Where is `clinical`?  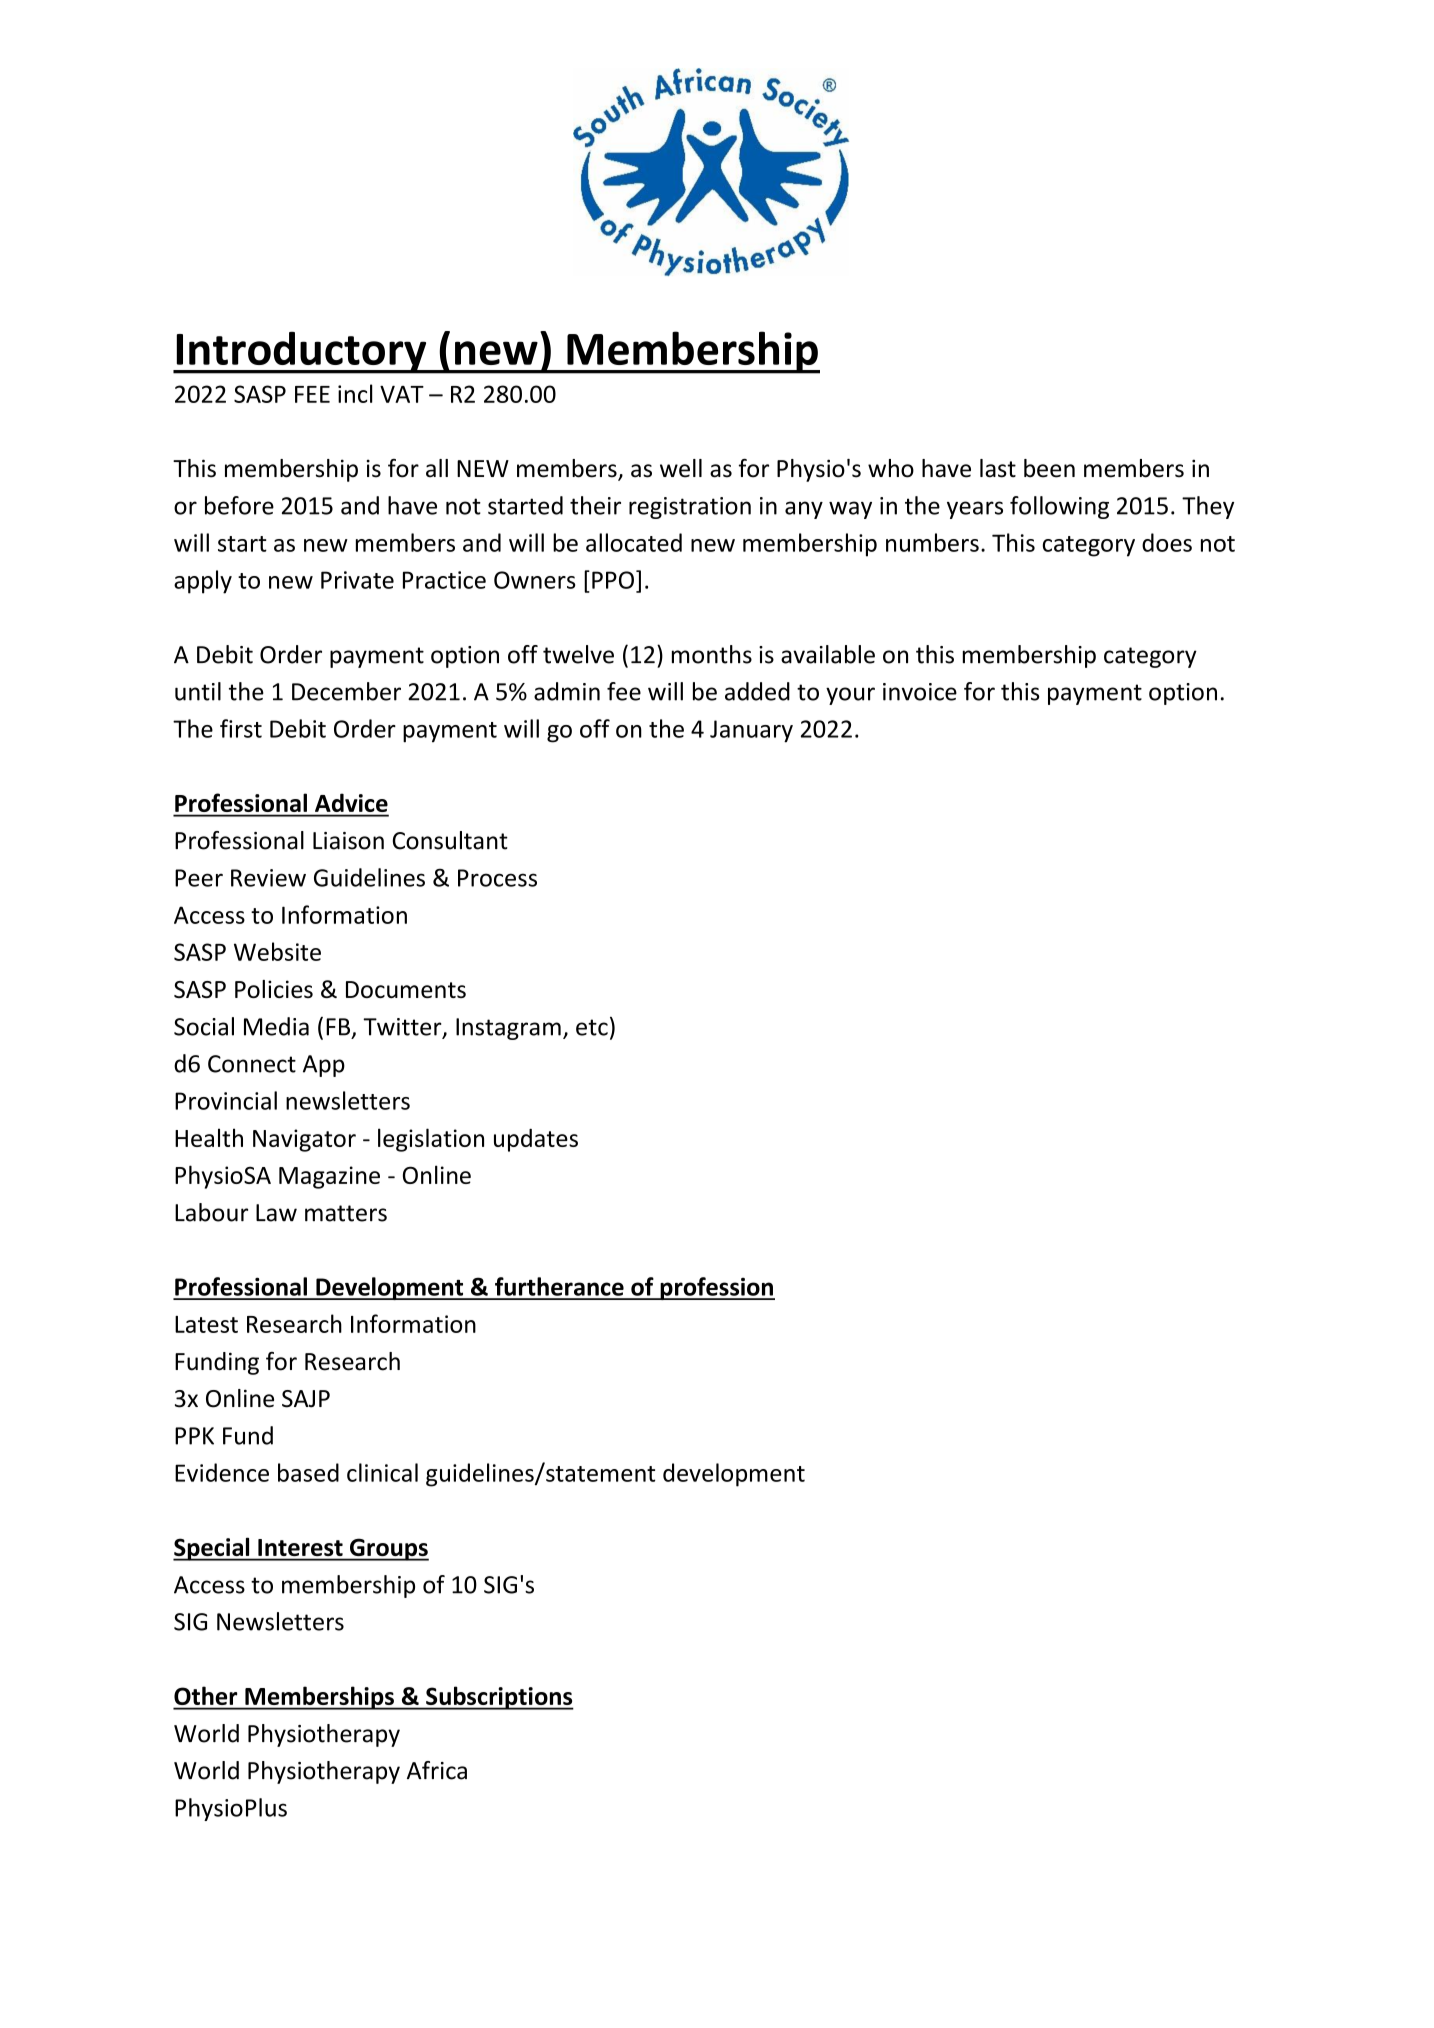 clinical is located at coordinates (382, 1472).
